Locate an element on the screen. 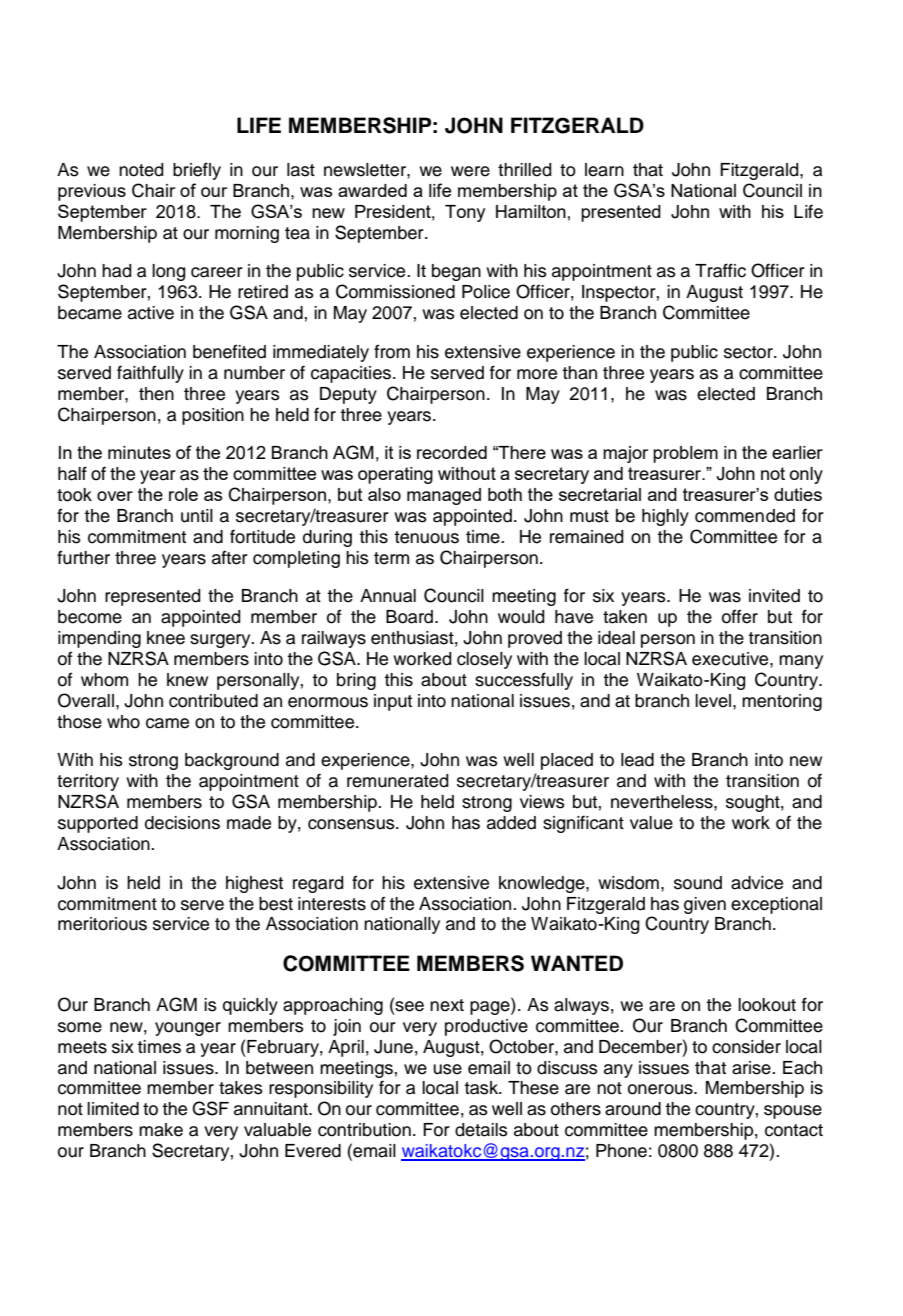 This screenshot has width=903, height=1316. task is located at coordinates (482, 1088).
